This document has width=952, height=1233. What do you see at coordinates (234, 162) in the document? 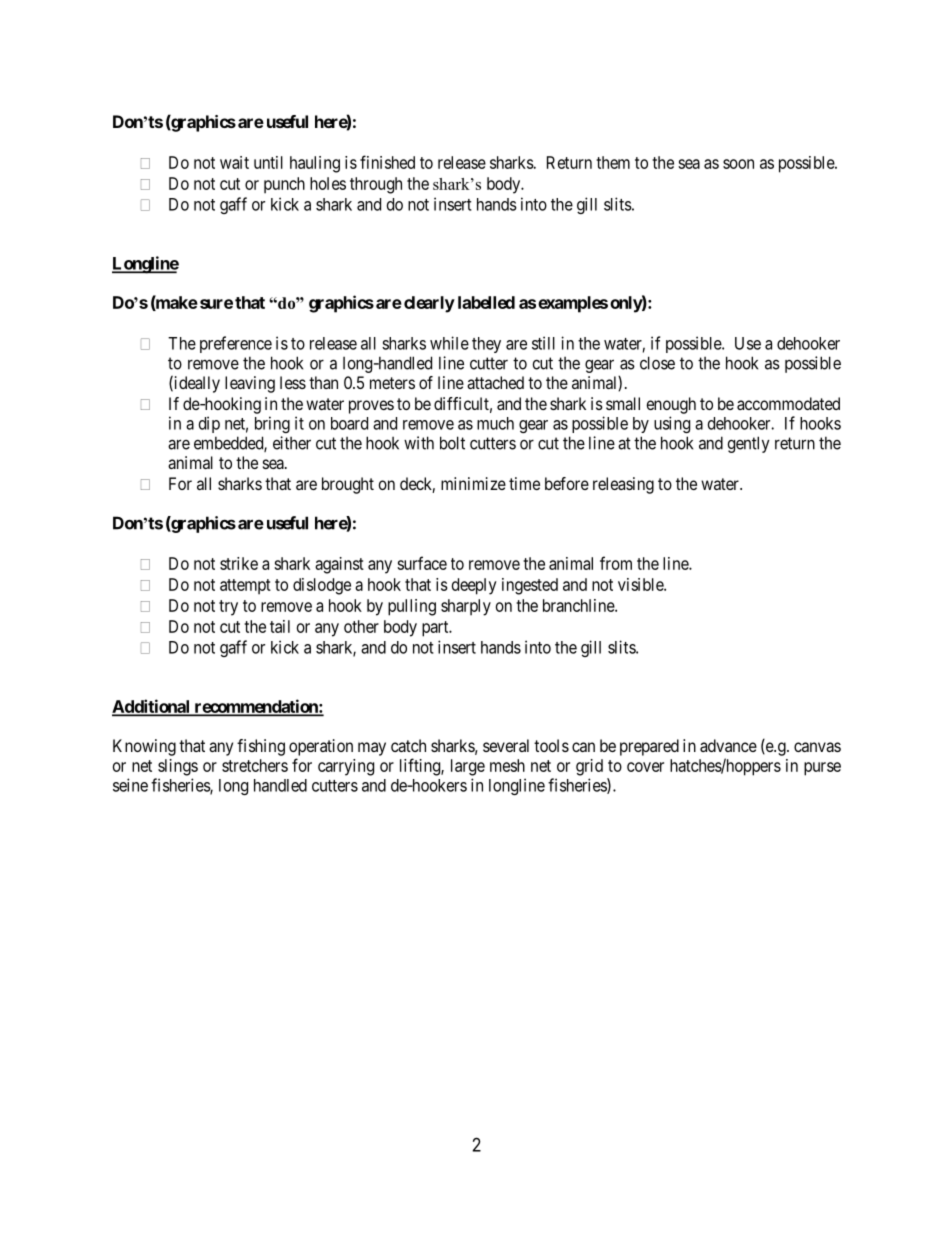
I see `wait` at bounding box center [234, 162].
